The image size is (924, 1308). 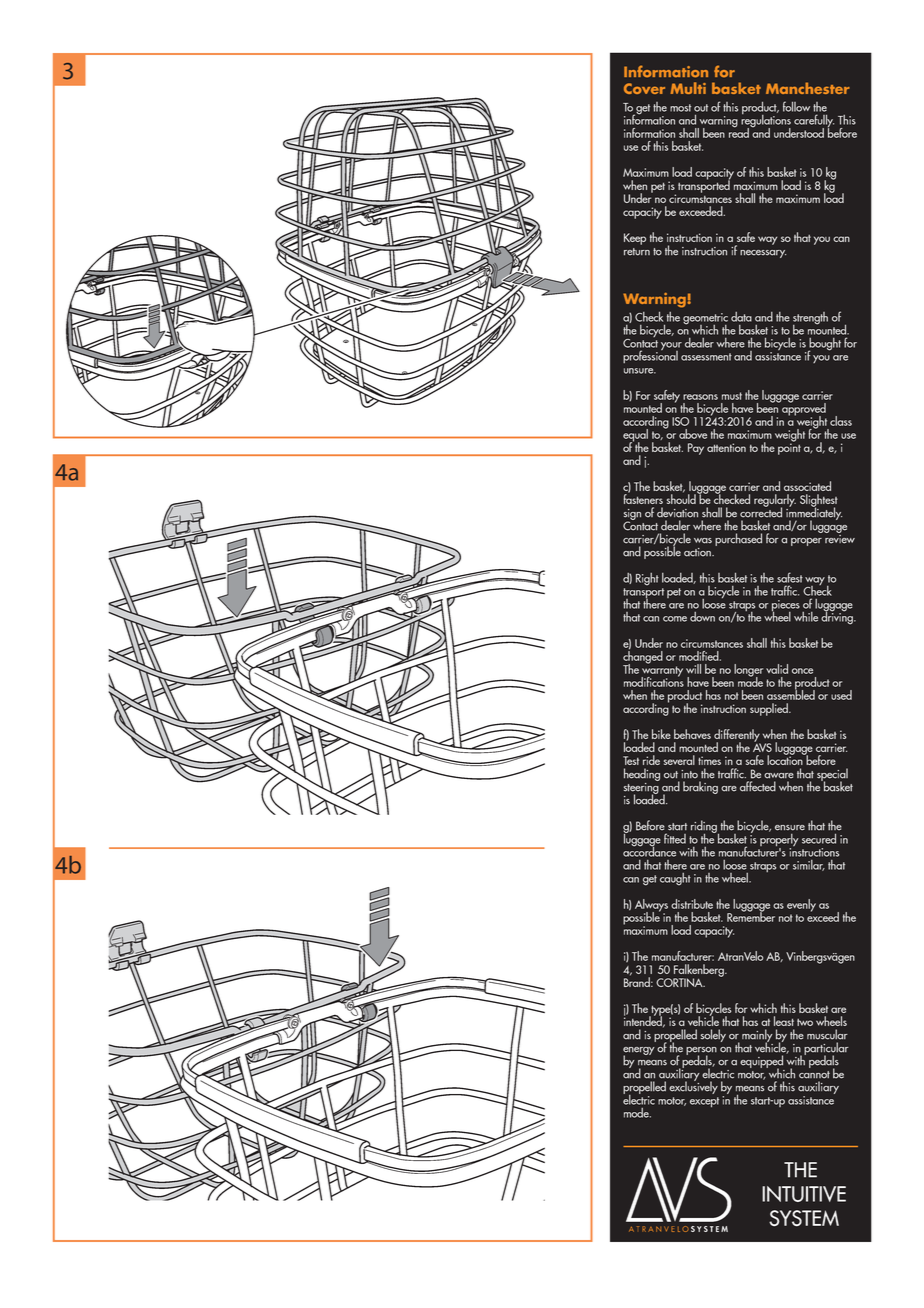 What do you see at coordinates (808, 88) in the document?
I see `Manchester` at bounding box center [808, 88].
